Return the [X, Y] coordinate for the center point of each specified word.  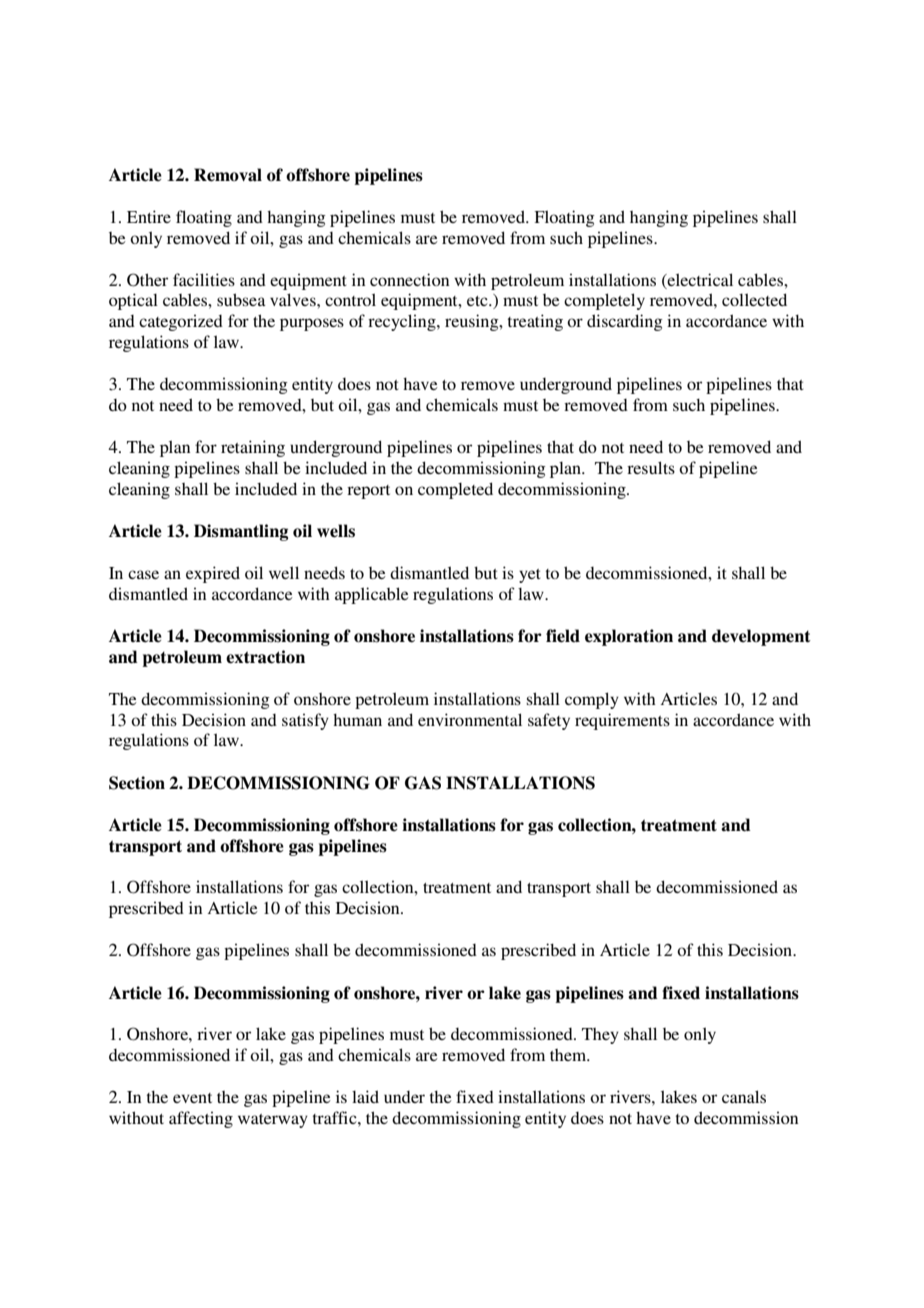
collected [754, 299]
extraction [265, 657]
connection [409, 279]
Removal [228, 175]
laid [365, 1096]
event [192, 1098]
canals [744, 1096]
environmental [470, 719]
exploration [629, 637]
